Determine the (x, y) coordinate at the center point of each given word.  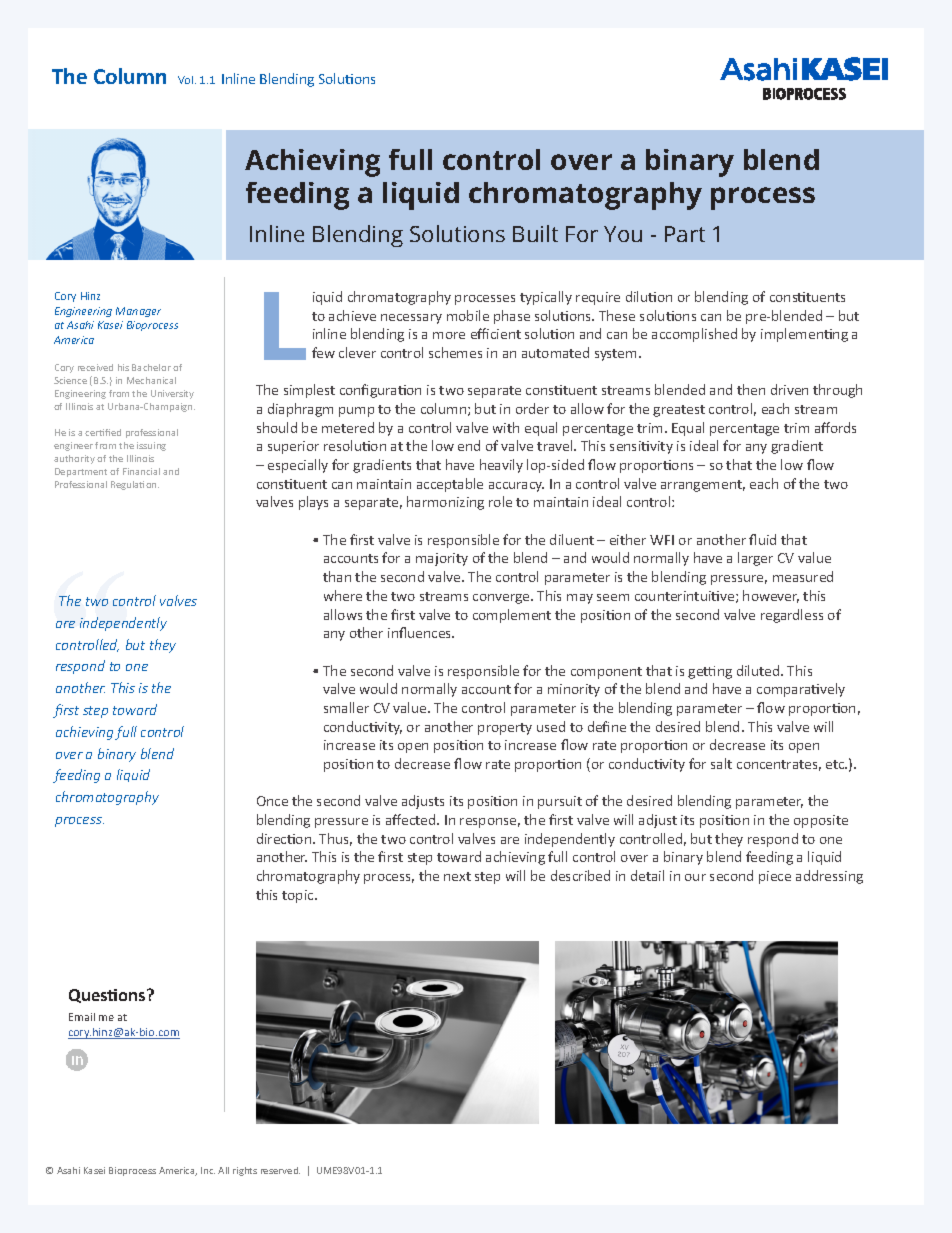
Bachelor (151, 367)
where (343, 595)
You (623, 234)
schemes (455, 352)
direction (285, 838)
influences (421, 632)
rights (245, 1171)
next (457, 876)
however (771, 596)
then (751, 389)
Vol (187, 80)
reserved (280, 1170)
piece (775, 877)
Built (535, 233)
